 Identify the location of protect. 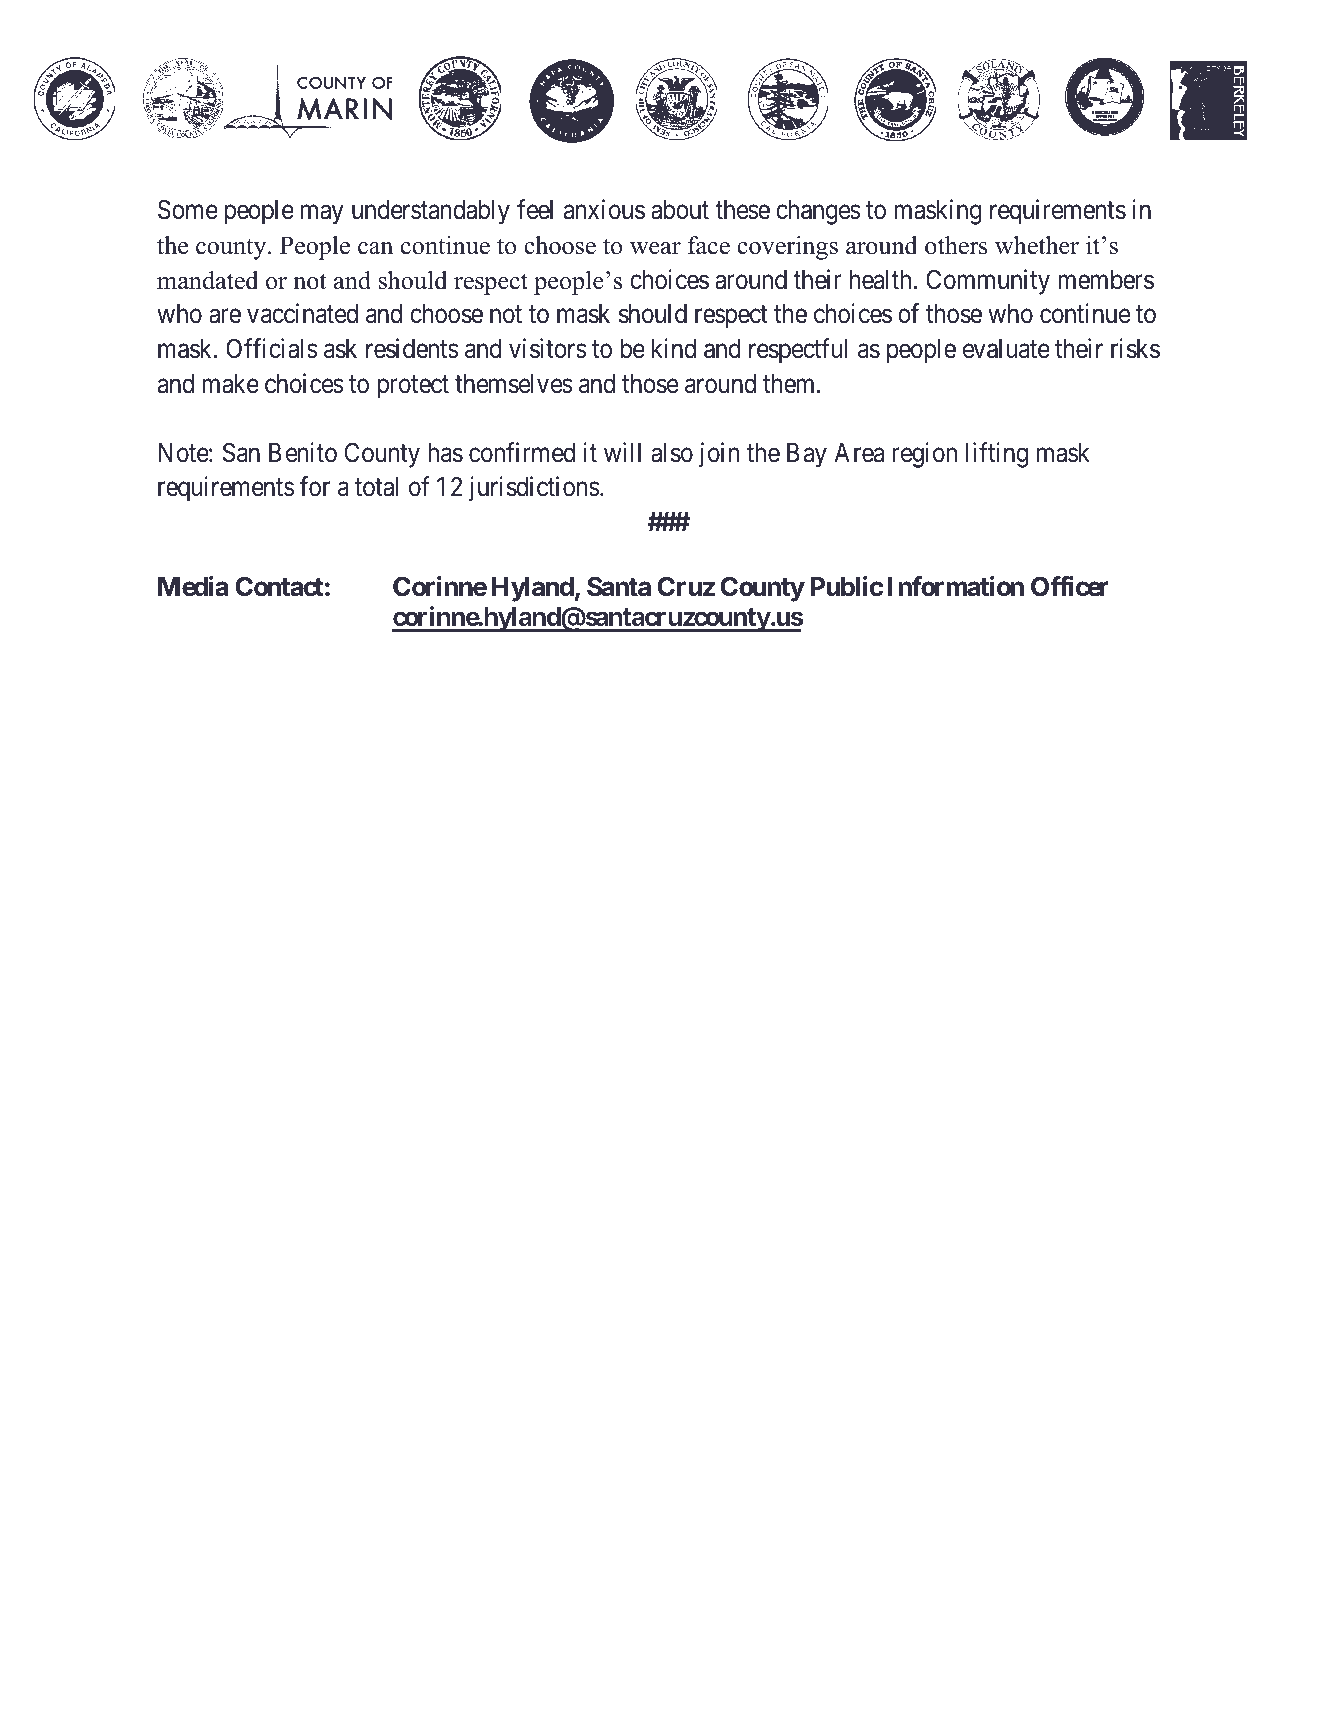
(413, 387).
